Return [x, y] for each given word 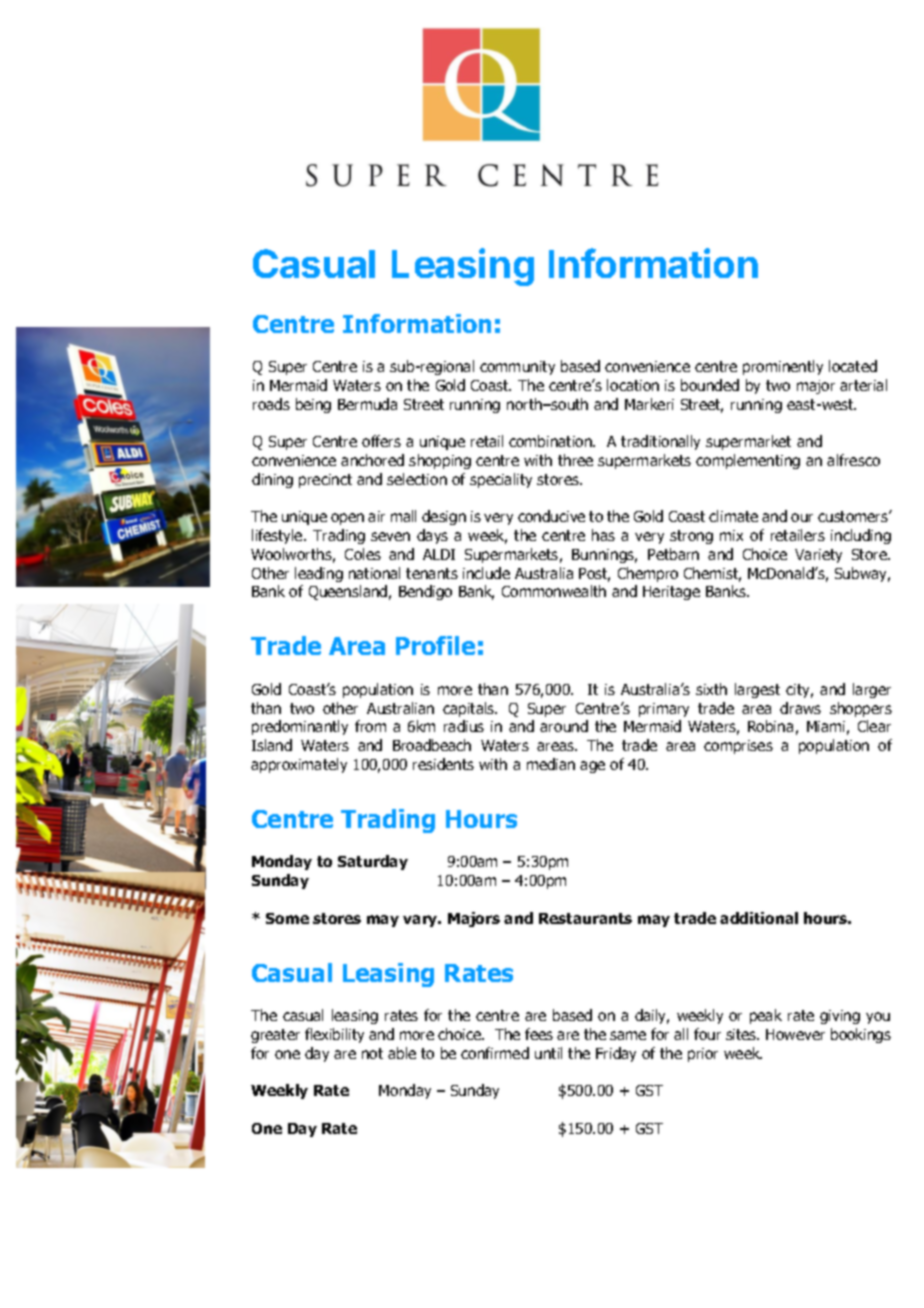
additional [759, 918]
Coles [363, 554]
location [633, 385]
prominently [783, 367]
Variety [818, 556]
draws [800, 708]
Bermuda [367, 404]
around [564, 726]
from [370, 726]
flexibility [334, 1035]
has [603, 535]
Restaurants [585, 918]
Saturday [373, 862]
